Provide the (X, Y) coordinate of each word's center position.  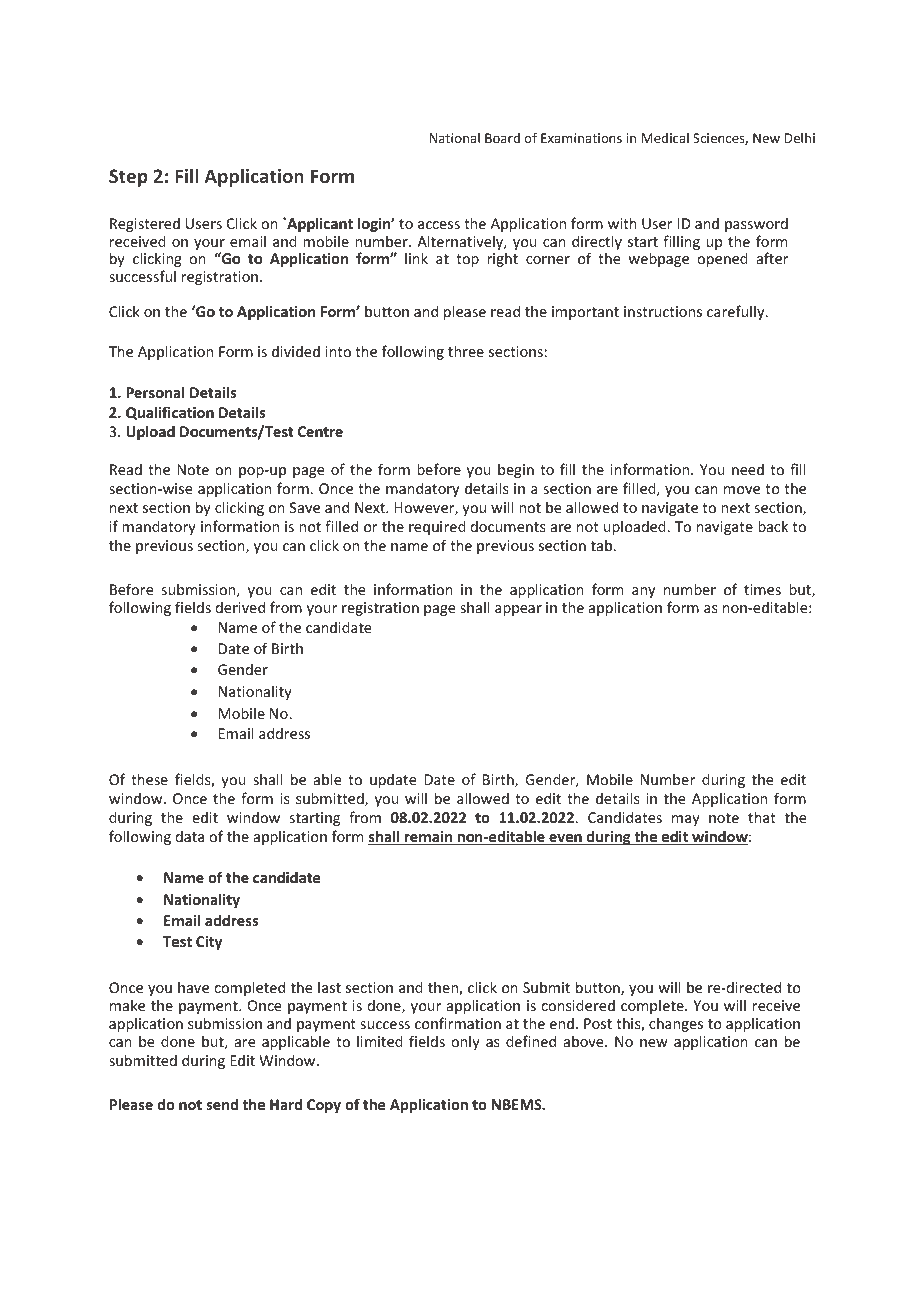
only (465, 1042)
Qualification (170, 413)
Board (502, 138)
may (686, 820)
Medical (665, 138)
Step (128, 178)
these (149, 779)
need (748, 469)
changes (676, 1024)
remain (429, 838)
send (222, 1104)
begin (516, 470)
